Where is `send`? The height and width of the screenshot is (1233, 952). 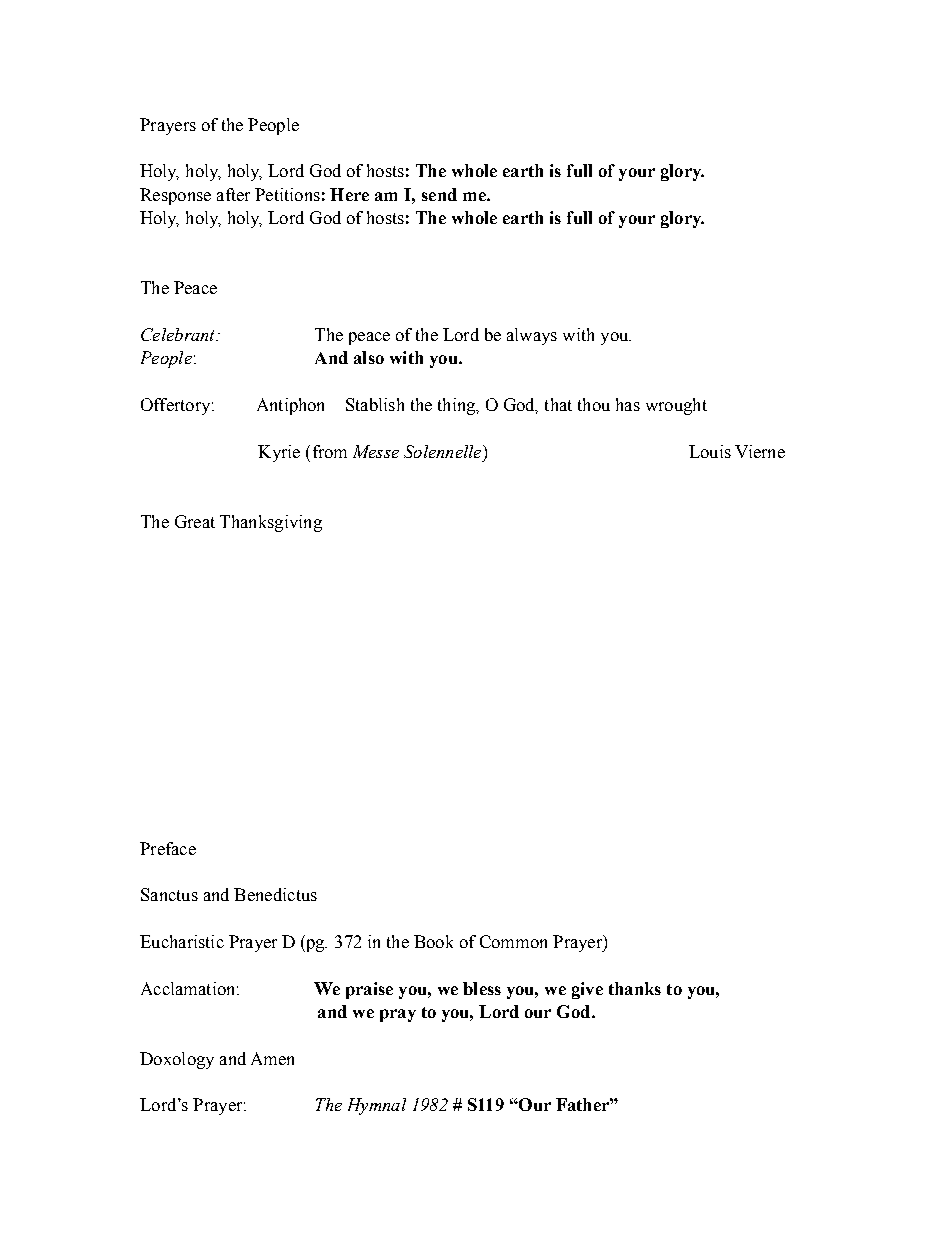
send is located at coordinates (439, 194).
